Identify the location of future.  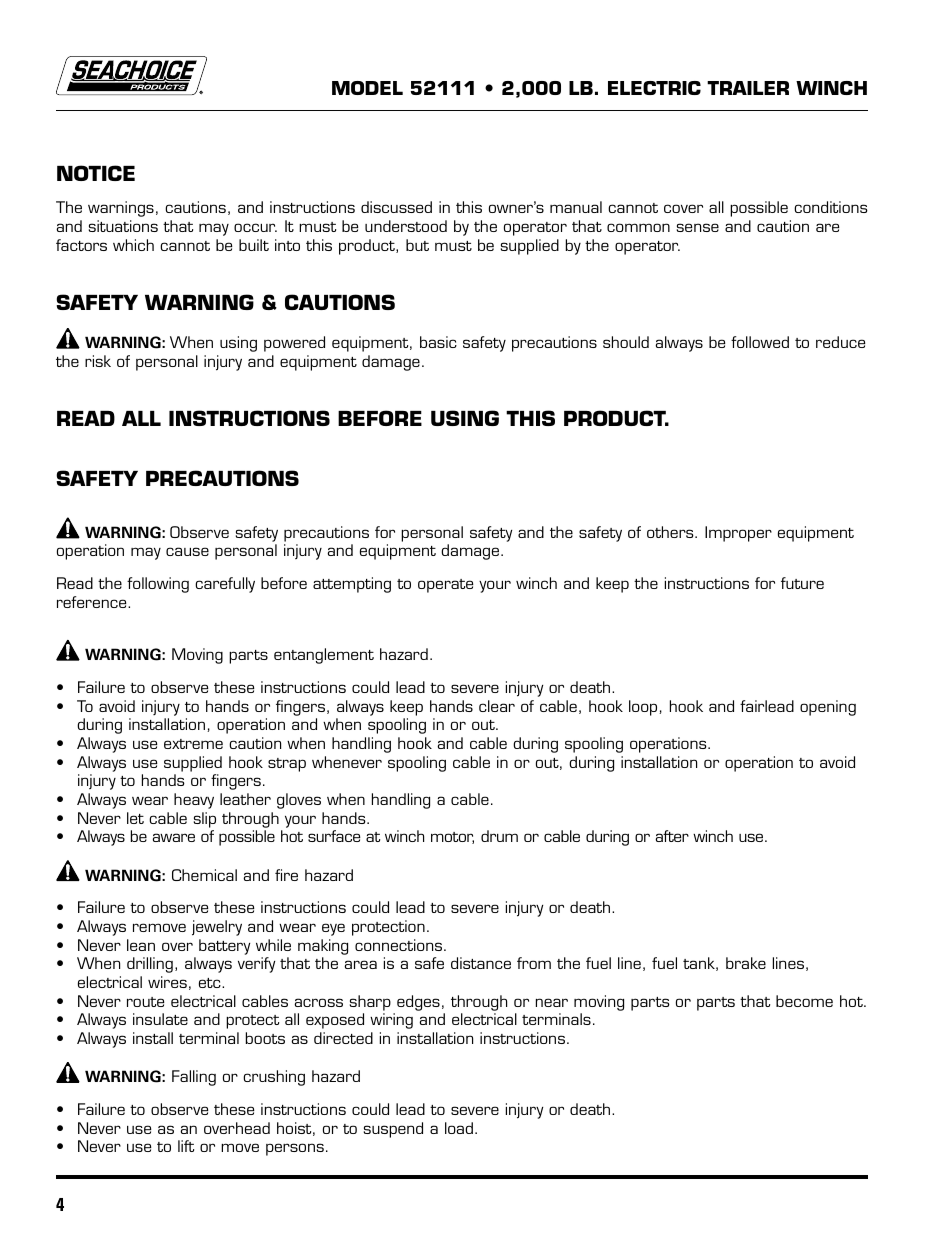
(802, 583).
